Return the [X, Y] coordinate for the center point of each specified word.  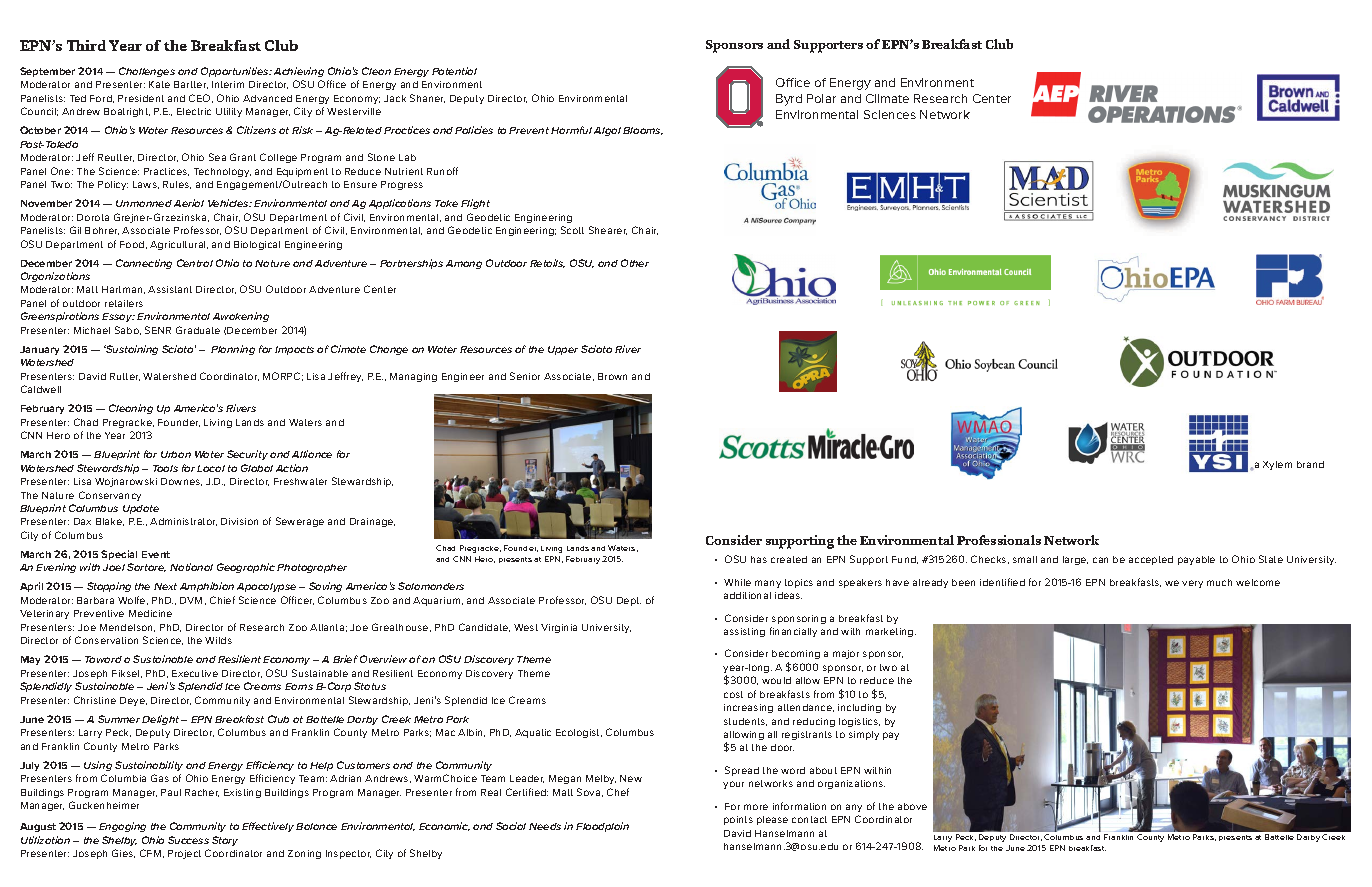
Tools [165, 468]
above [912, 806]
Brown [612, 376]
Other [635, 263]
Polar [821, 98]
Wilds [218, 640]
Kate [159, 84]
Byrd [789, 100]
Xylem [1277, 465]
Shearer [608, 230]
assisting [744, 632]
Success [188, 840]
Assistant [170, 289]
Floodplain [602, 827]
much [1219, 582]
